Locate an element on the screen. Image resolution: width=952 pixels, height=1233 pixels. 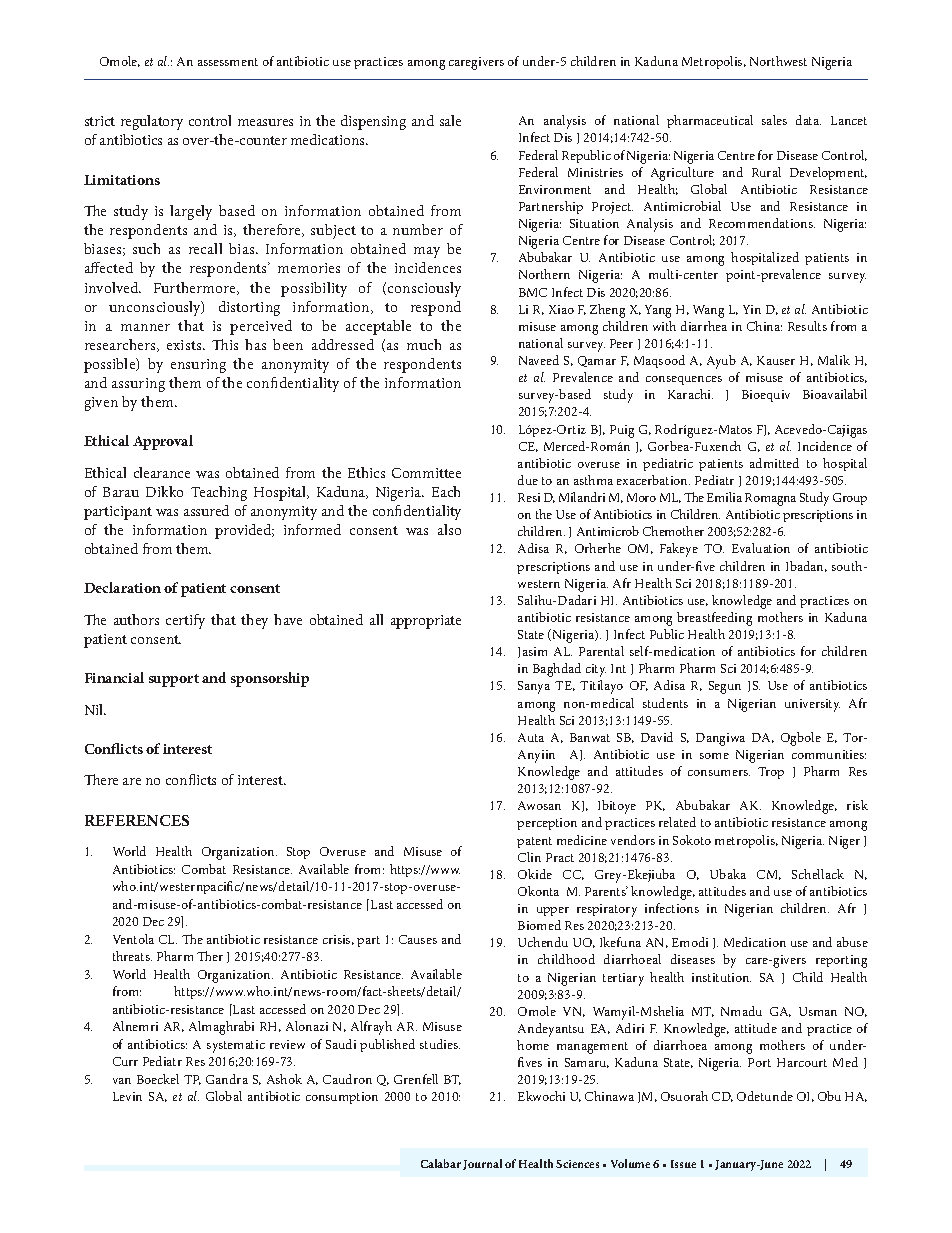
Levin is located at coordinates (127, 1096).
